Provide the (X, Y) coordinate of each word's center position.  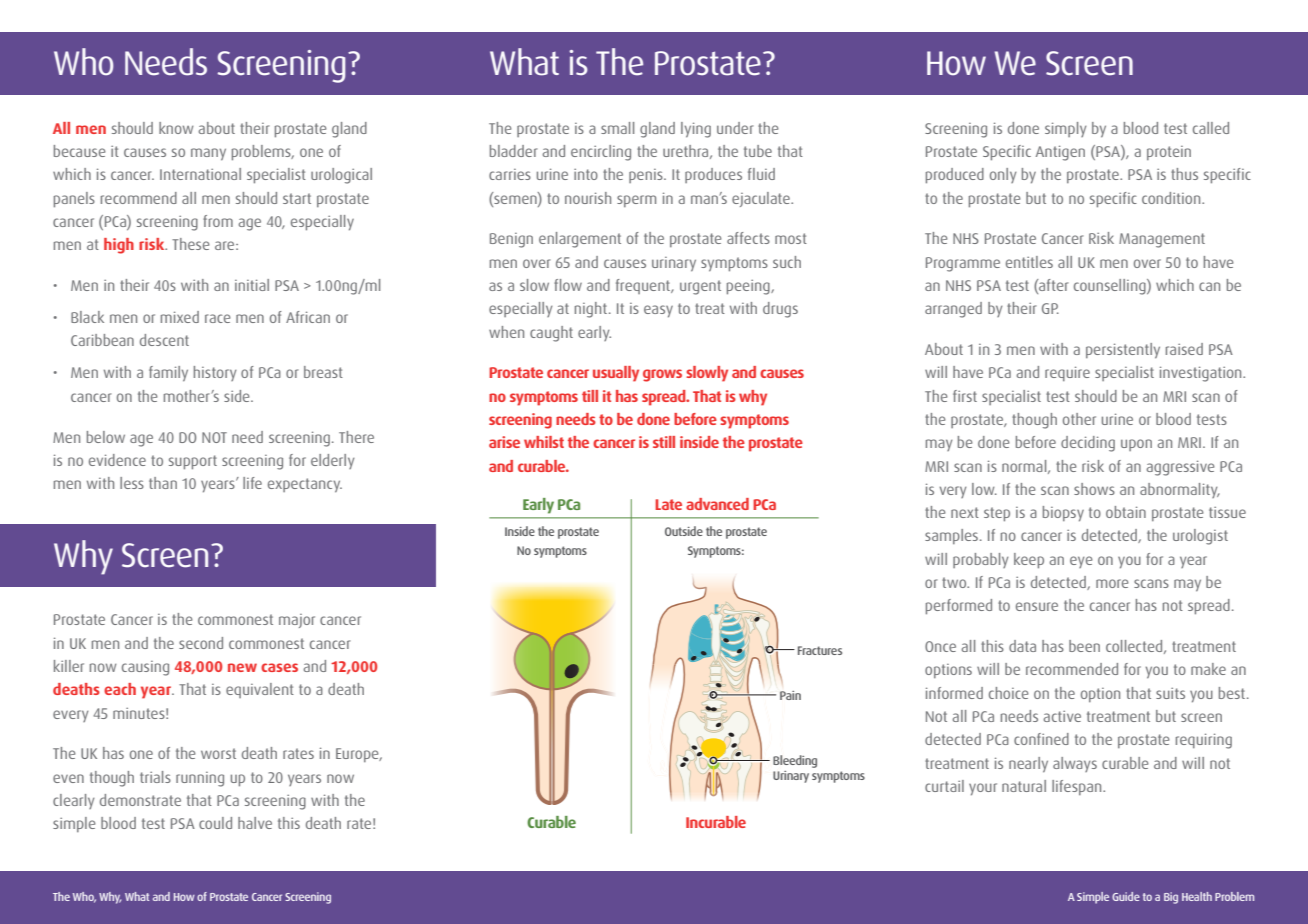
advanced (717, 504)
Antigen (1060, 153)
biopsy (1063, 514)
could (215, 823)
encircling (601, 153)
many (208, 154)
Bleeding (795, 761)
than (163, 483)
